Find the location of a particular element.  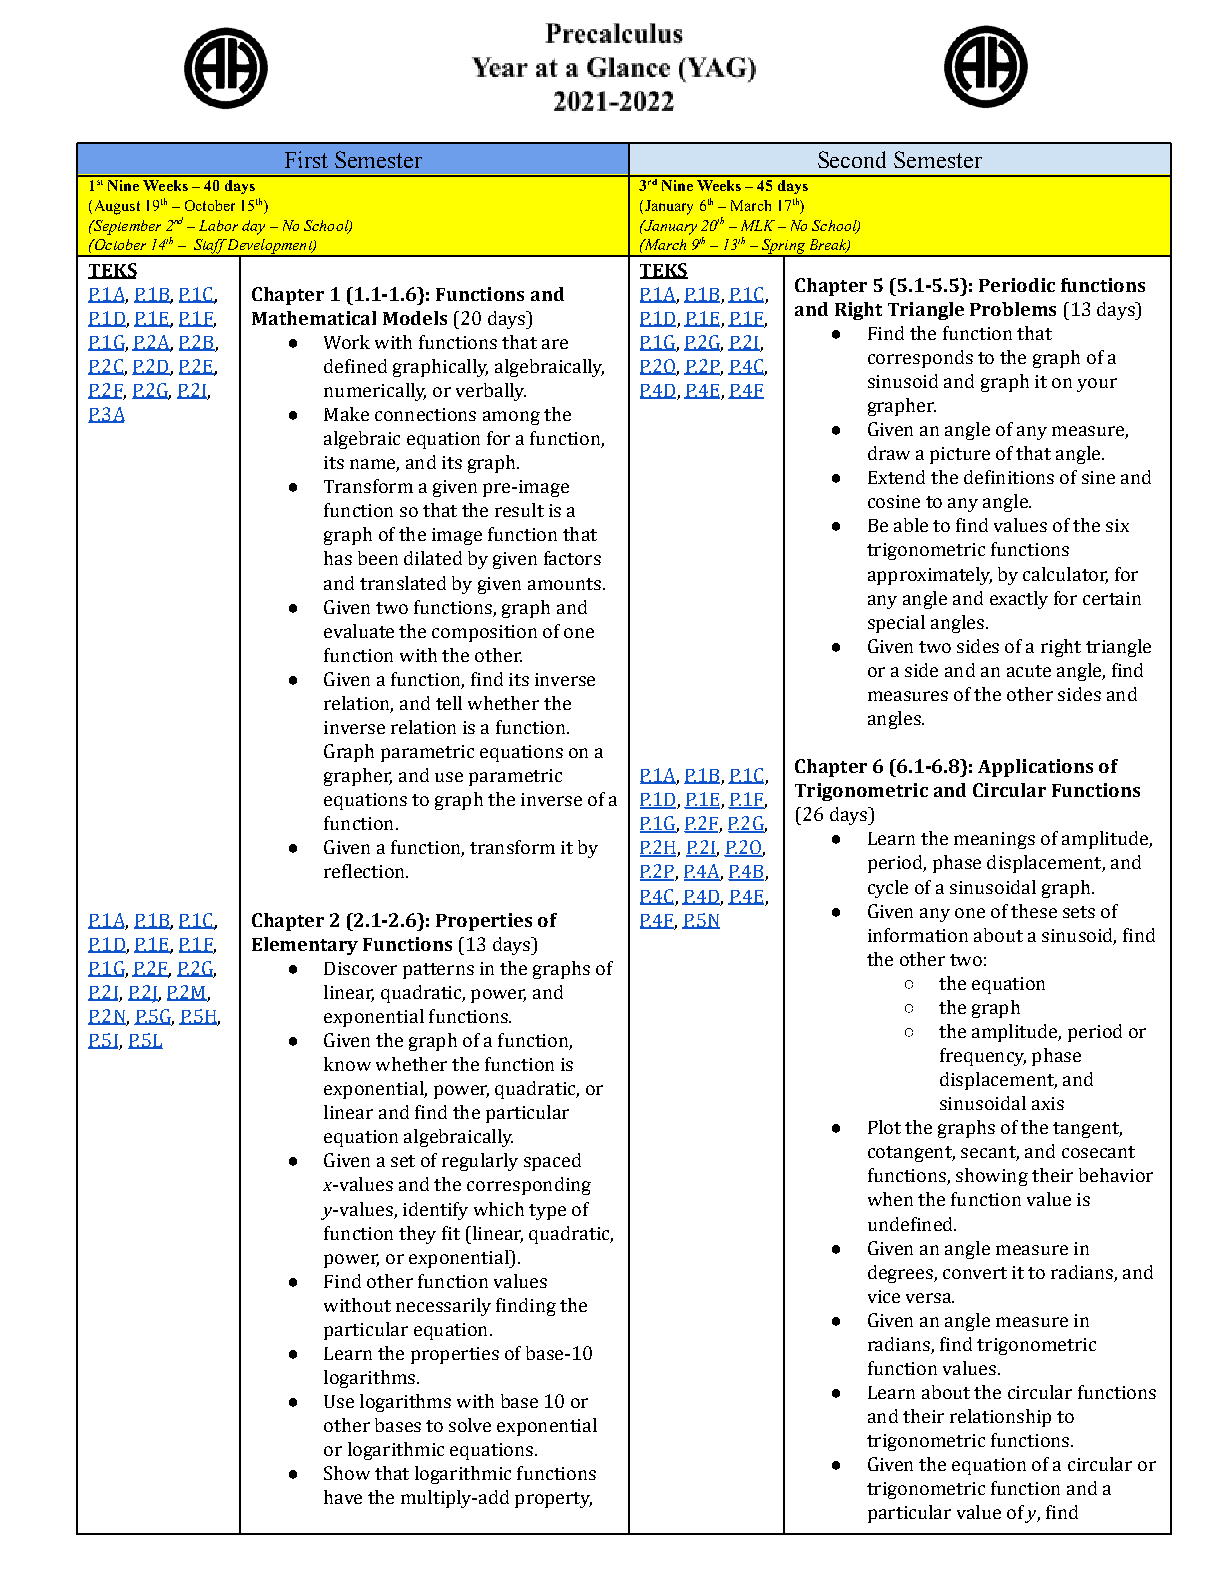

know is located at coordinates (347, 1064).
